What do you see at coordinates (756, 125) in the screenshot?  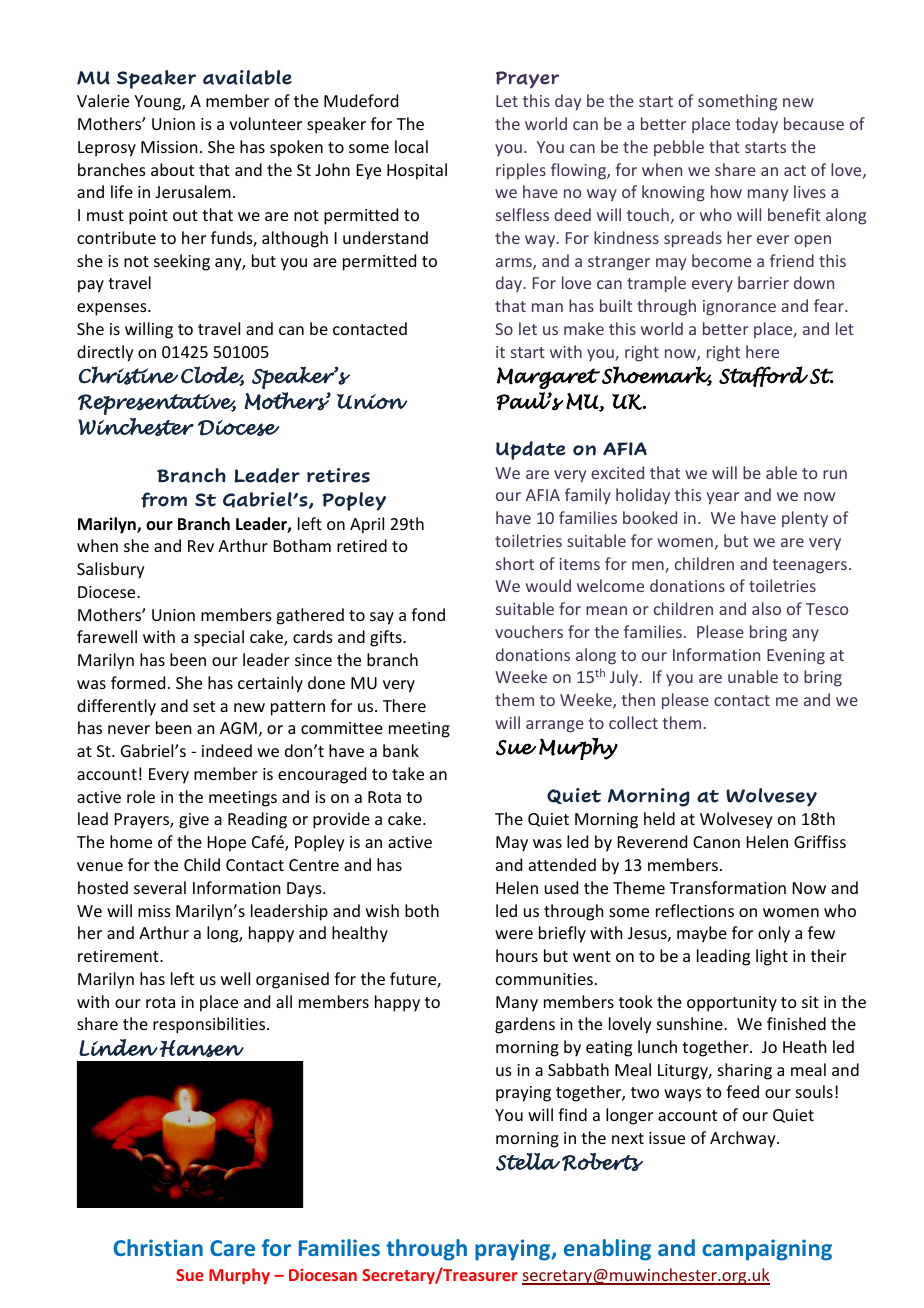 I see `today` at bounding box center [756, 125].
